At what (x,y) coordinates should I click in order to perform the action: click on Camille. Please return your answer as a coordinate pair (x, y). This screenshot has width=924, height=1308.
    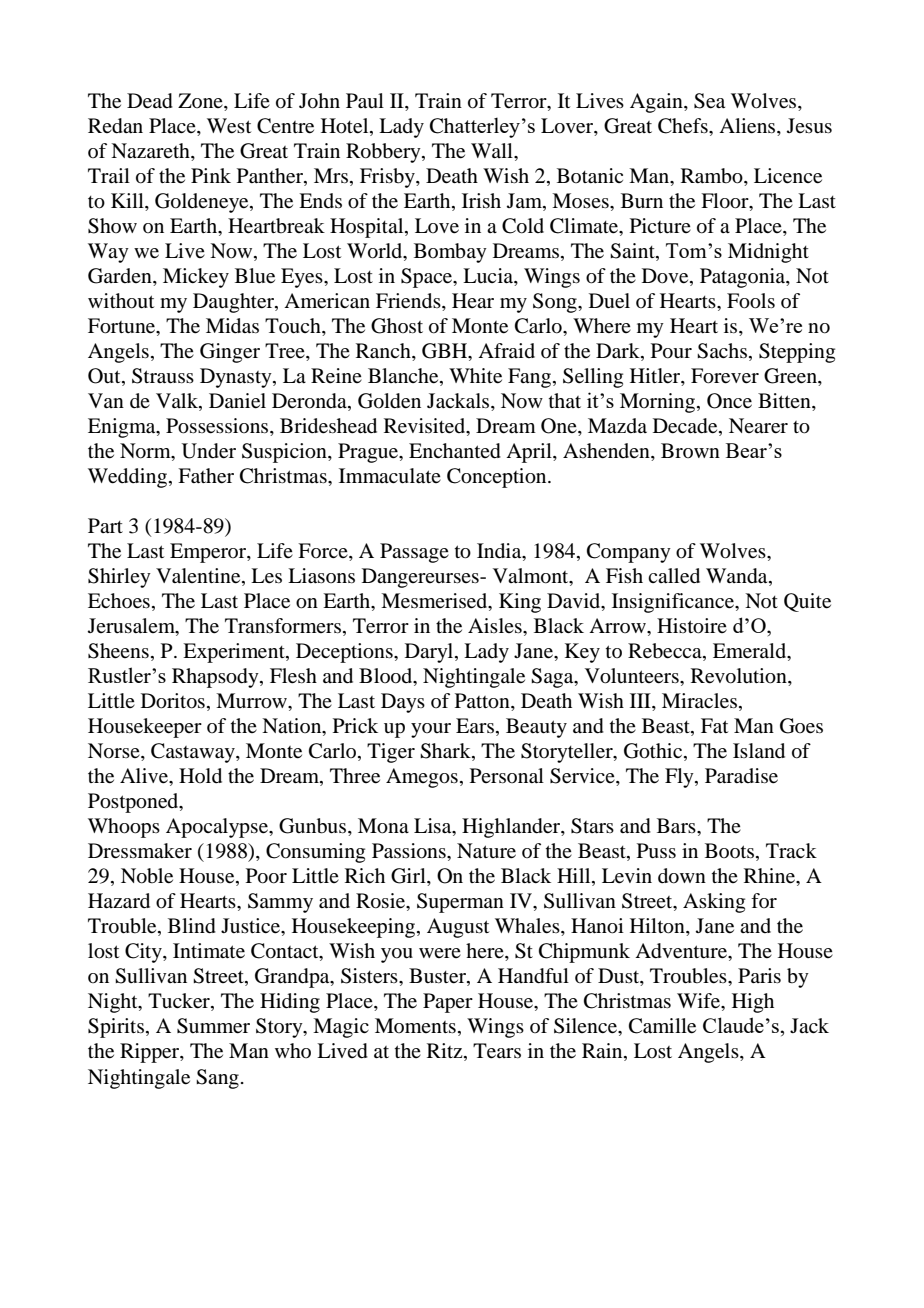
    Looking at the image, I should click on (662, 1026).
